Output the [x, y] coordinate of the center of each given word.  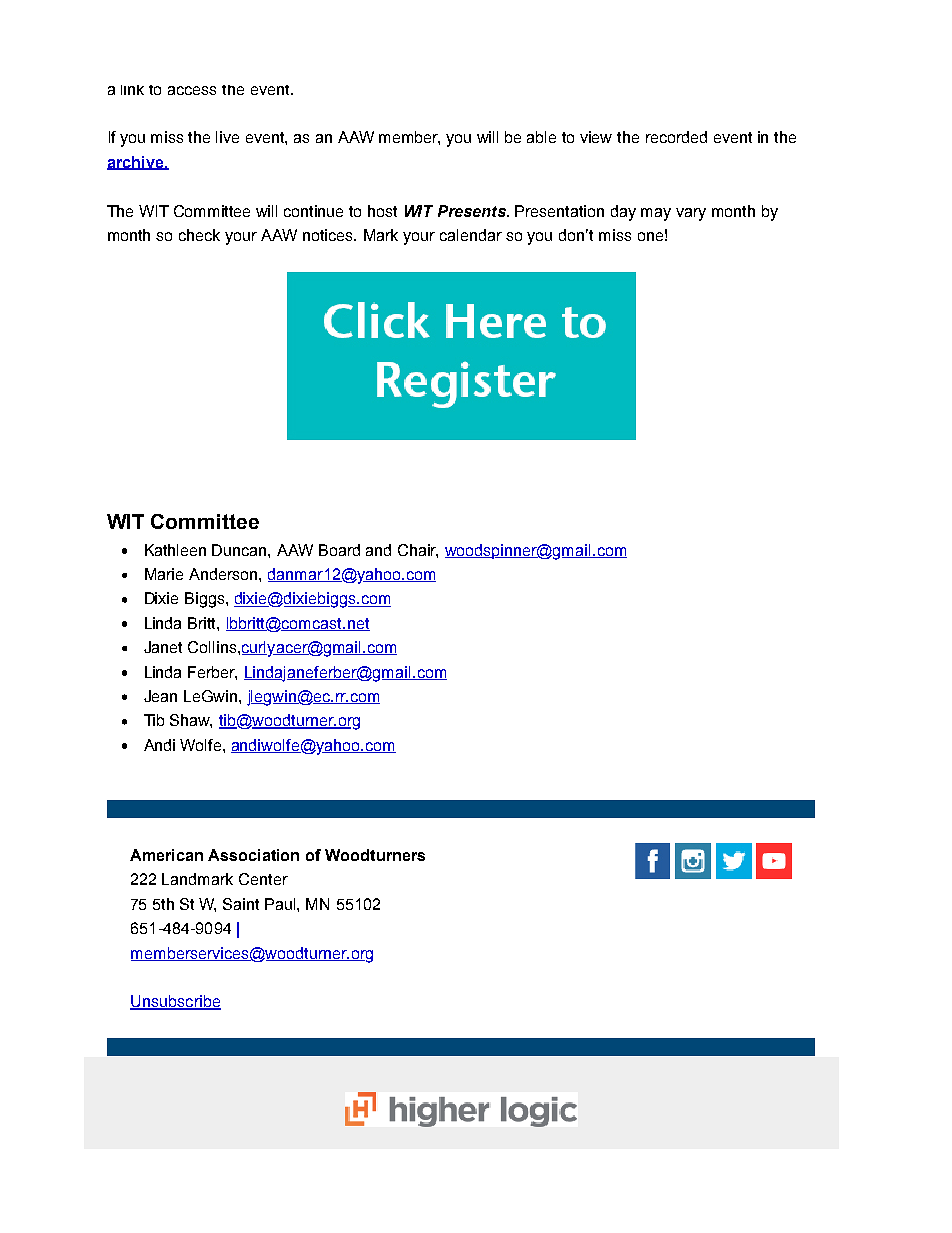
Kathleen [175, 550]
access [192, 90]
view [596, 137]
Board [339, 550]
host [382, 211]
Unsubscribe [175, 1002]
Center [263, 879]
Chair [418, 551]
